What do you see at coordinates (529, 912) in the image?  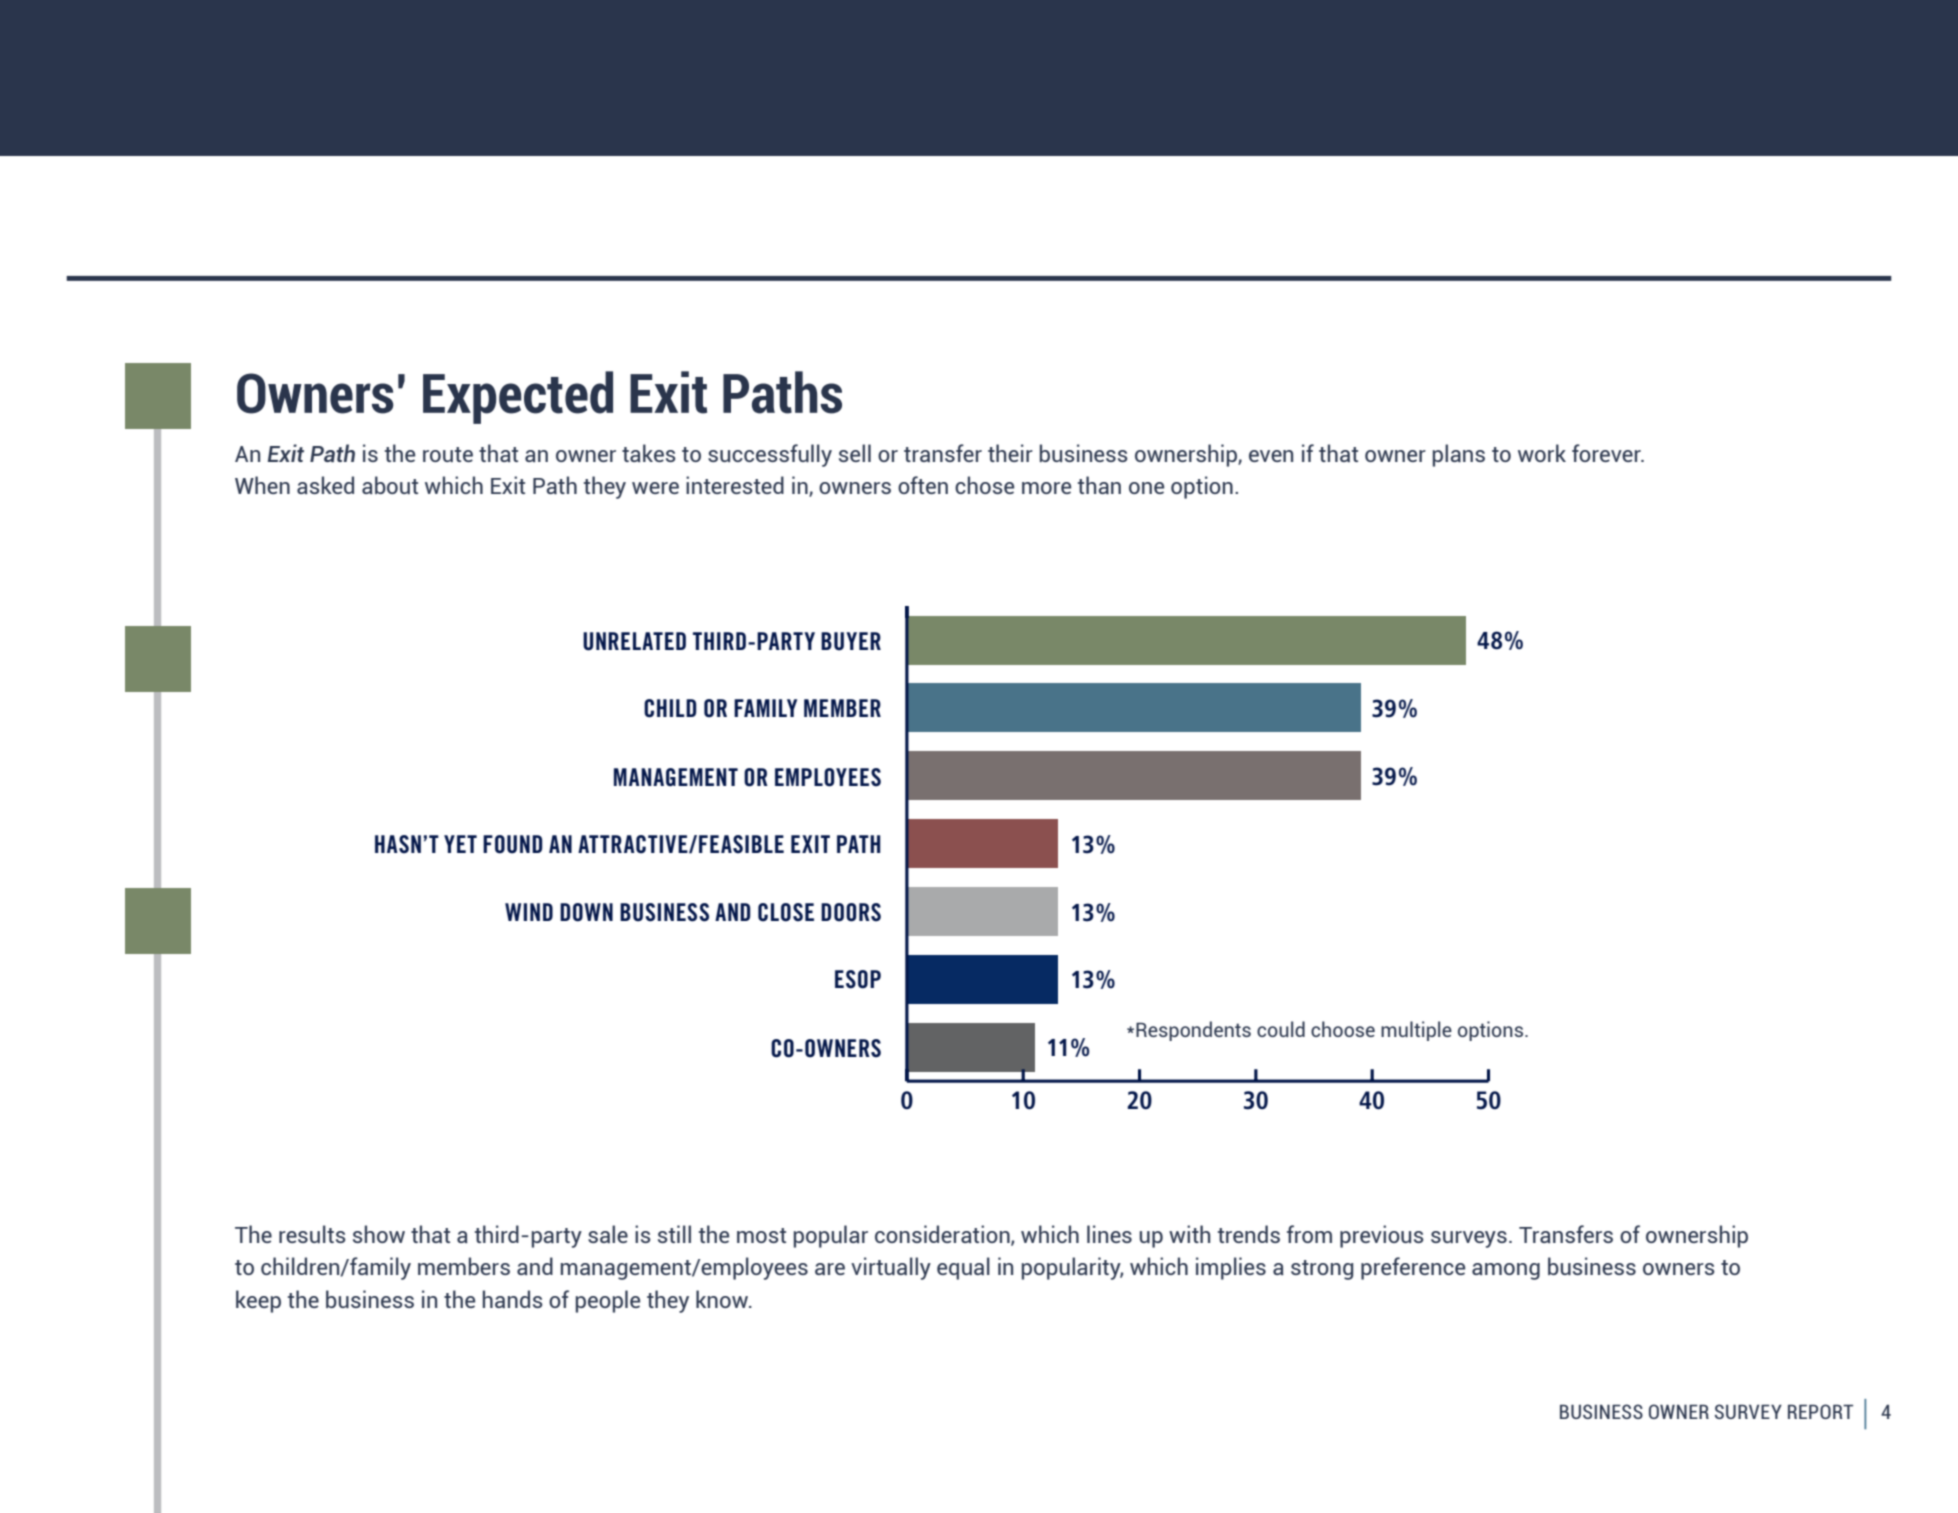 I see `WIND` at bounding box center [529, 912].
